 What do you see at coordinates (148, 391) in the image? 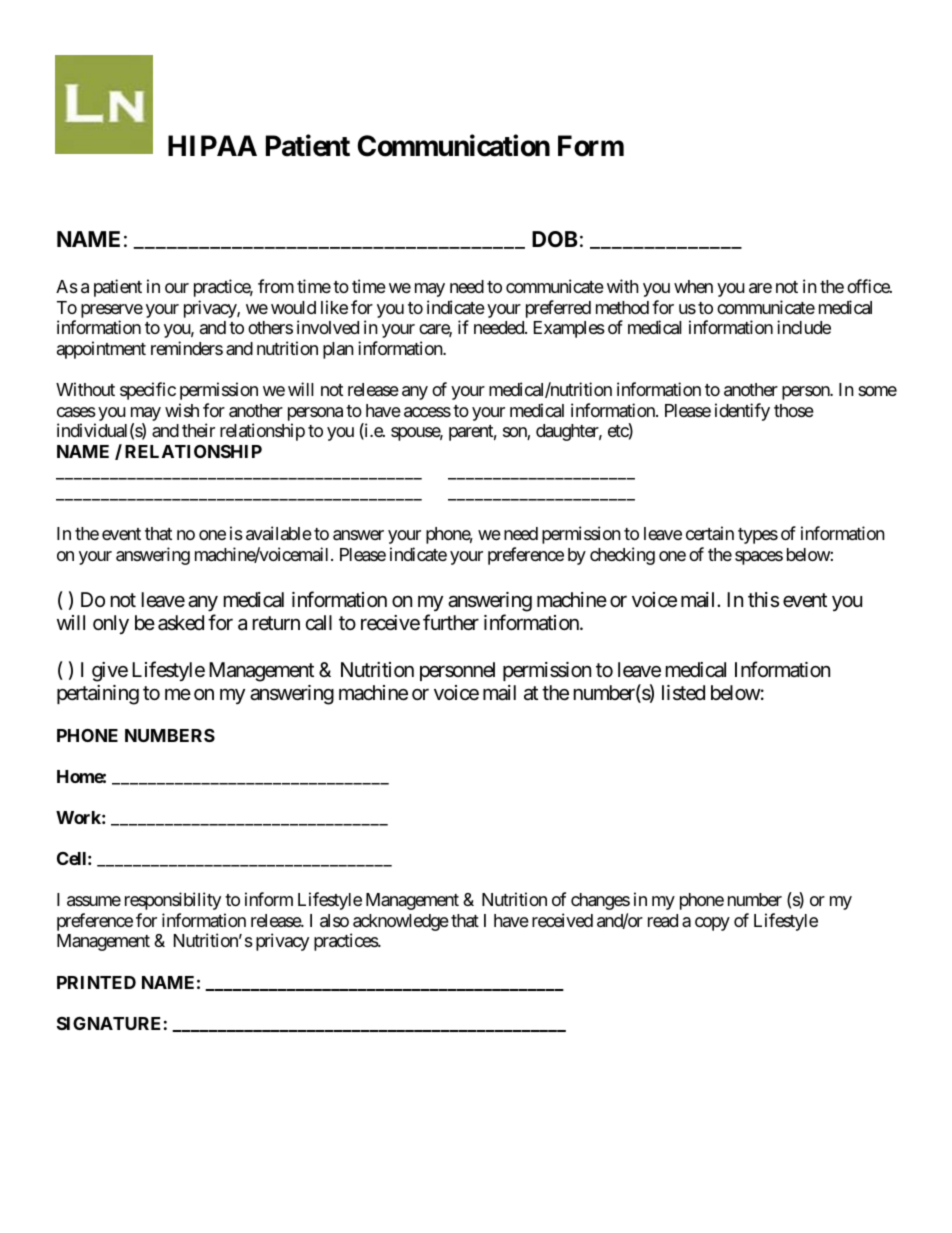
I see `specific` at bounding box center [148, 391].
